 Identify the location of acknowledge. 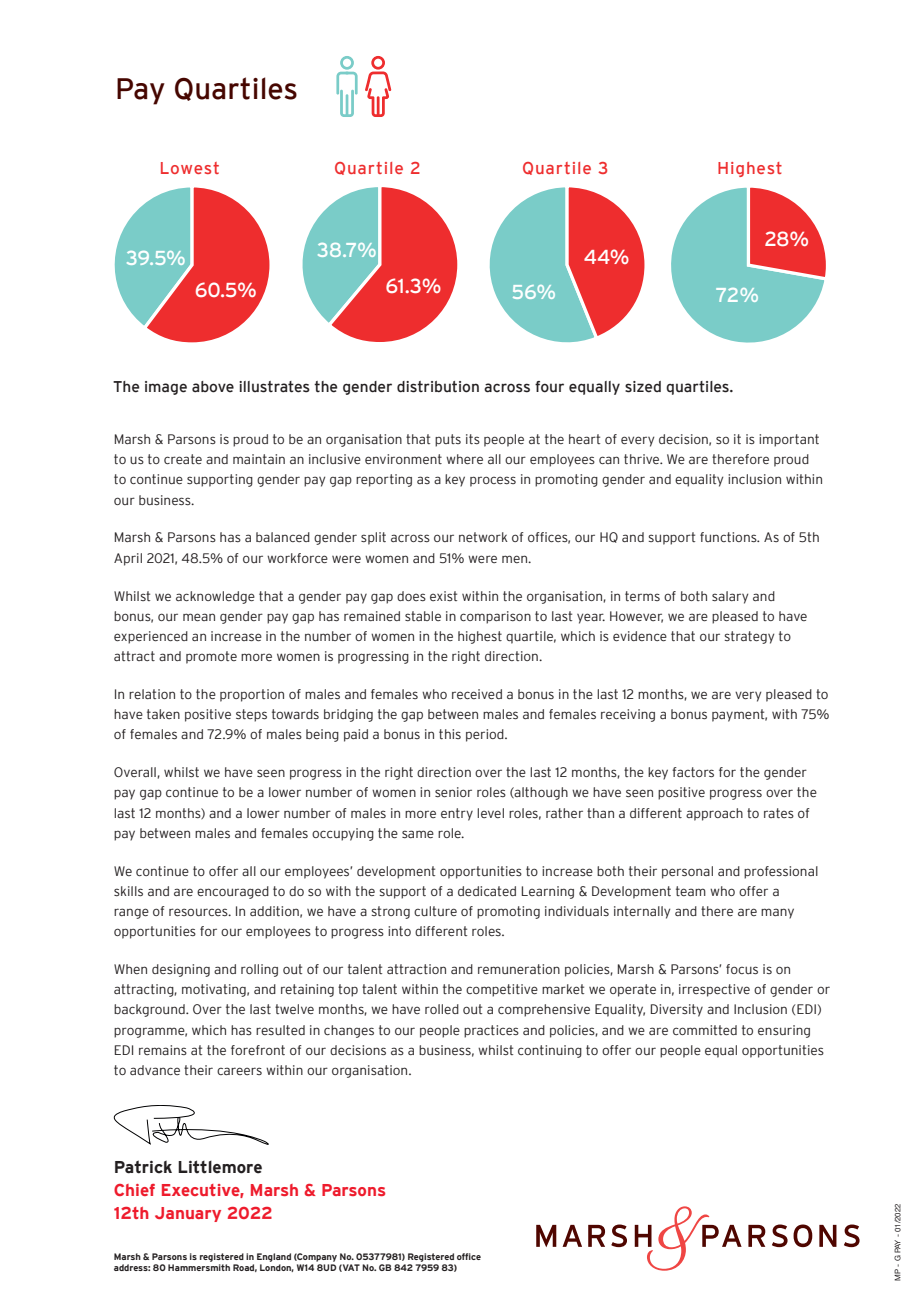
(215, 597).
